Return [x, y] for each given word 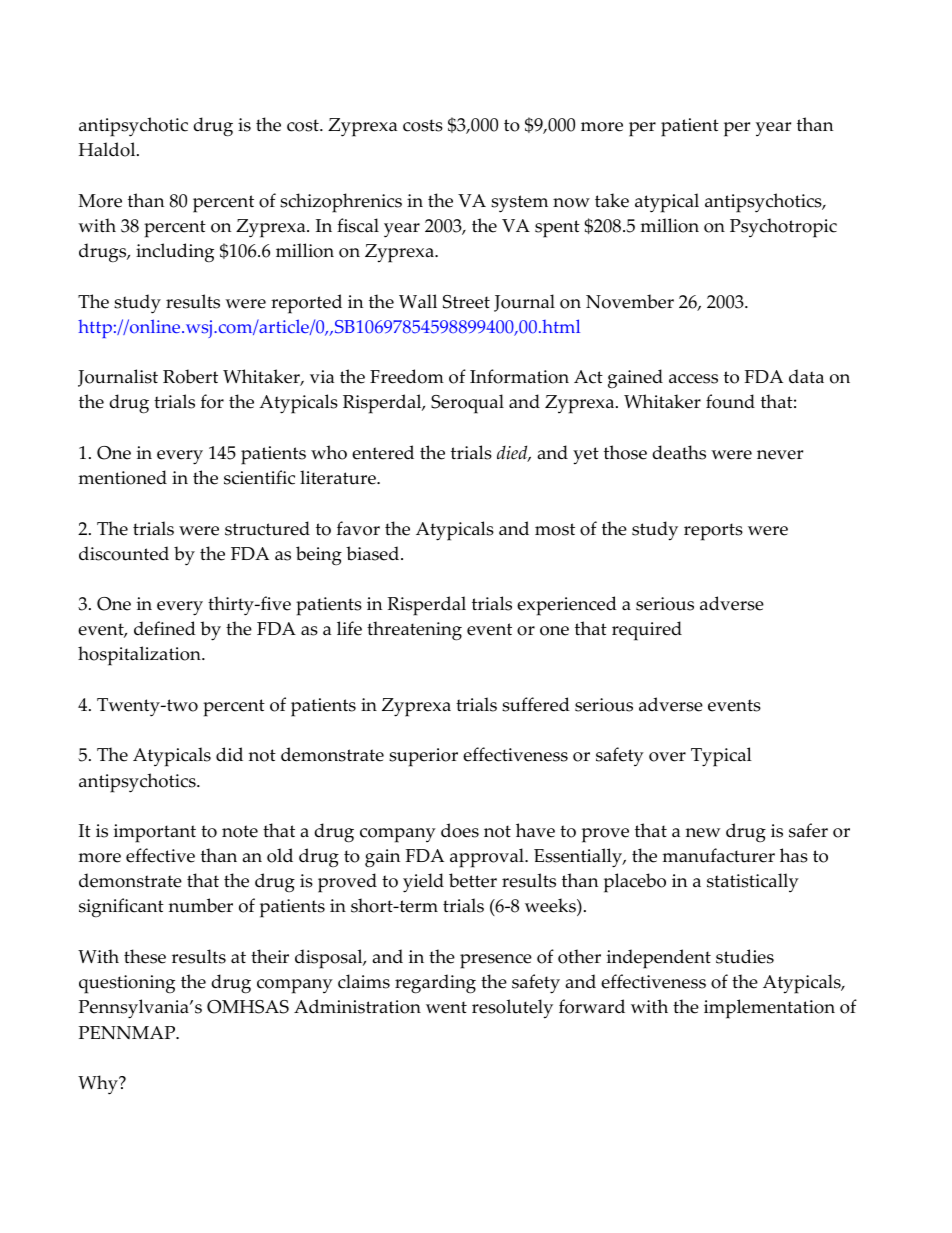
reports [713, 532]
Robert [190, 376]
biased [374, 553]
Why [99, 1085]
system [519, 204]
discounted [124, 553]
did [229, 754]
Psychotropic [783, 228]
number [200, 905]
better [473, 880]
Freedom [407, 376]
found [730, 401]
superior [423, 757]
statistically [753, 882]
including [175, 253]
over [667, 757]
